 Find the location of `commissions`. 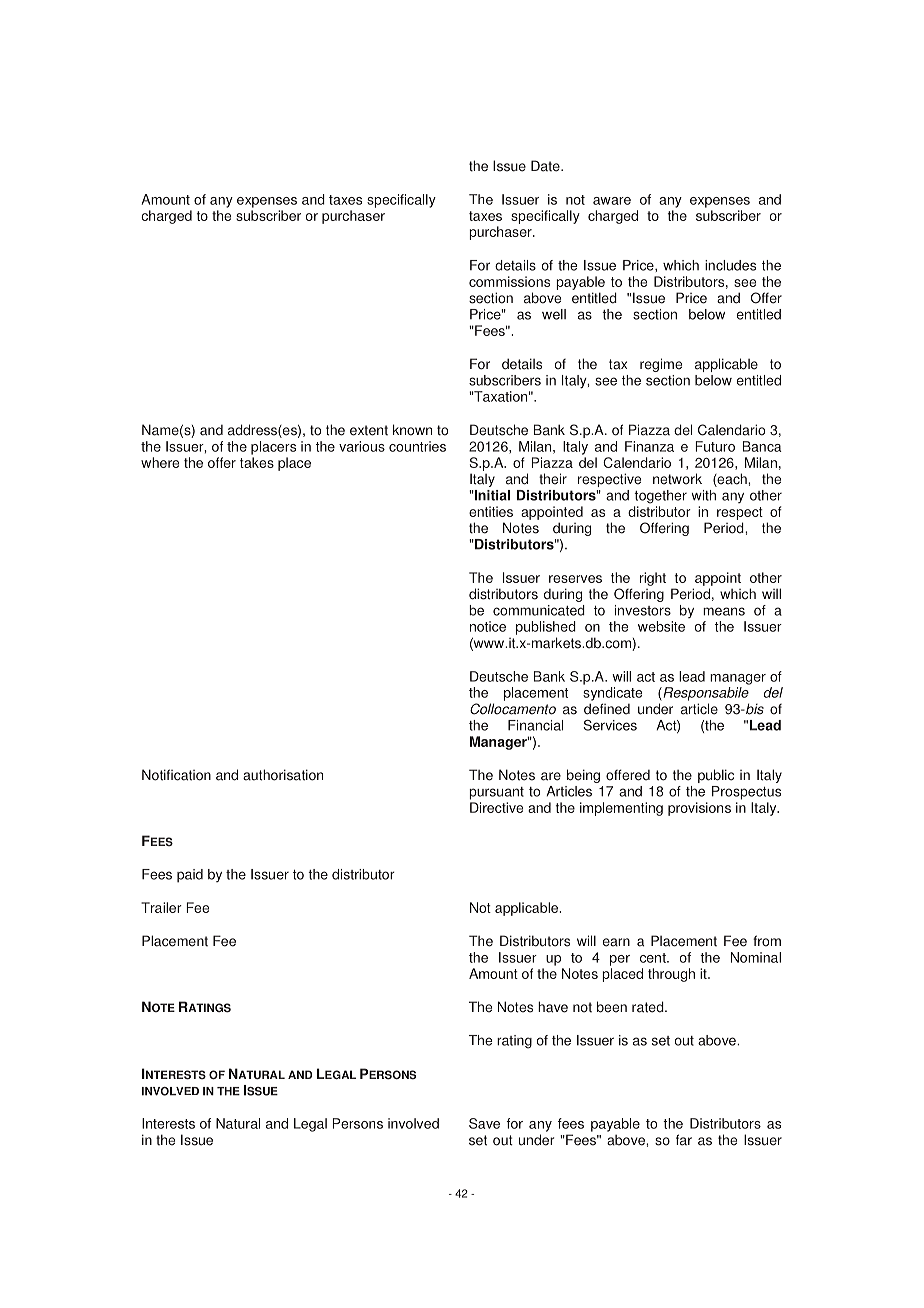

commissions is located at coordinates (509, 281).
